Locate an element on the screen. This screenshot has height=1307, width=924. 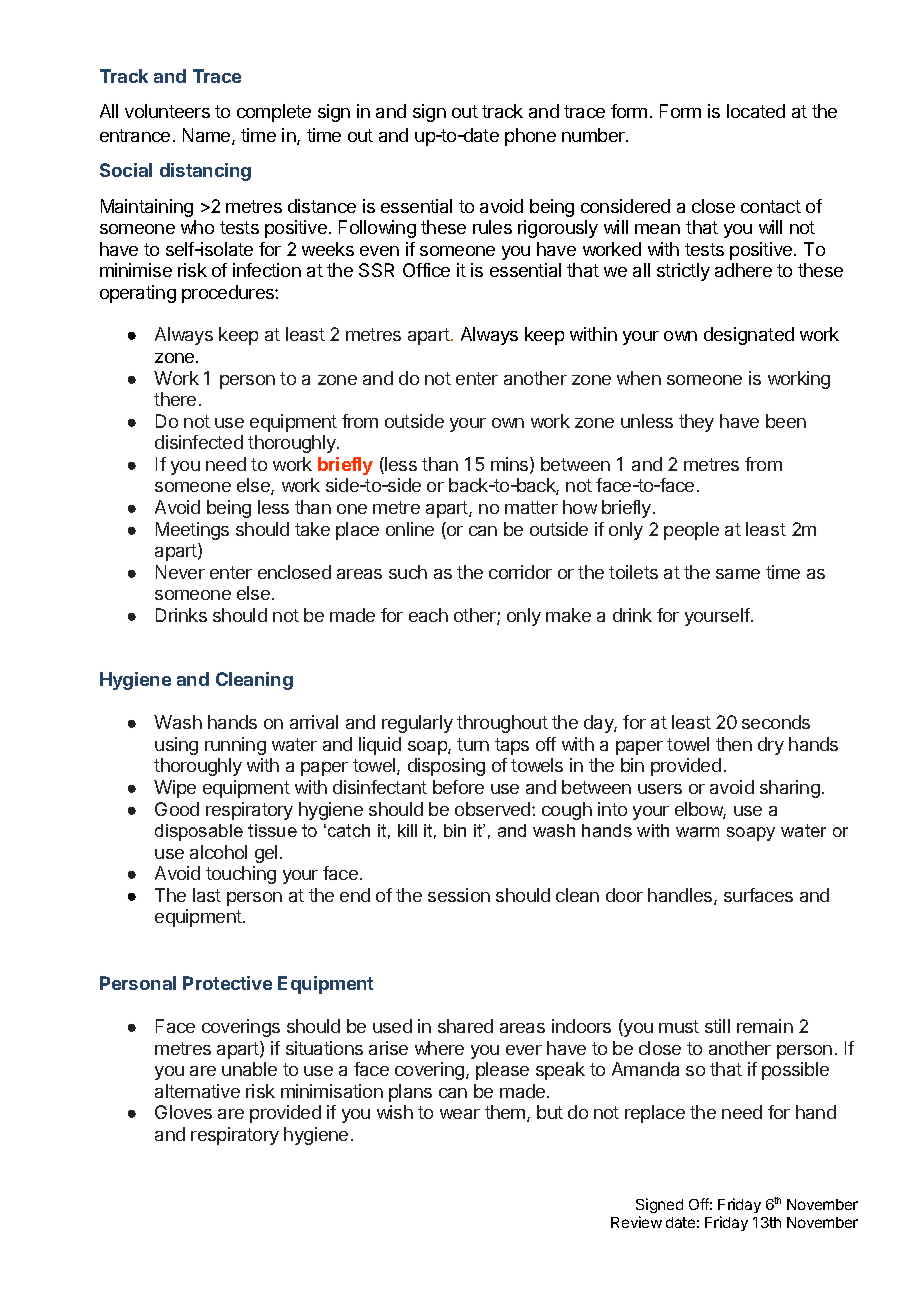
Name is located at coordinates (208, 136).
